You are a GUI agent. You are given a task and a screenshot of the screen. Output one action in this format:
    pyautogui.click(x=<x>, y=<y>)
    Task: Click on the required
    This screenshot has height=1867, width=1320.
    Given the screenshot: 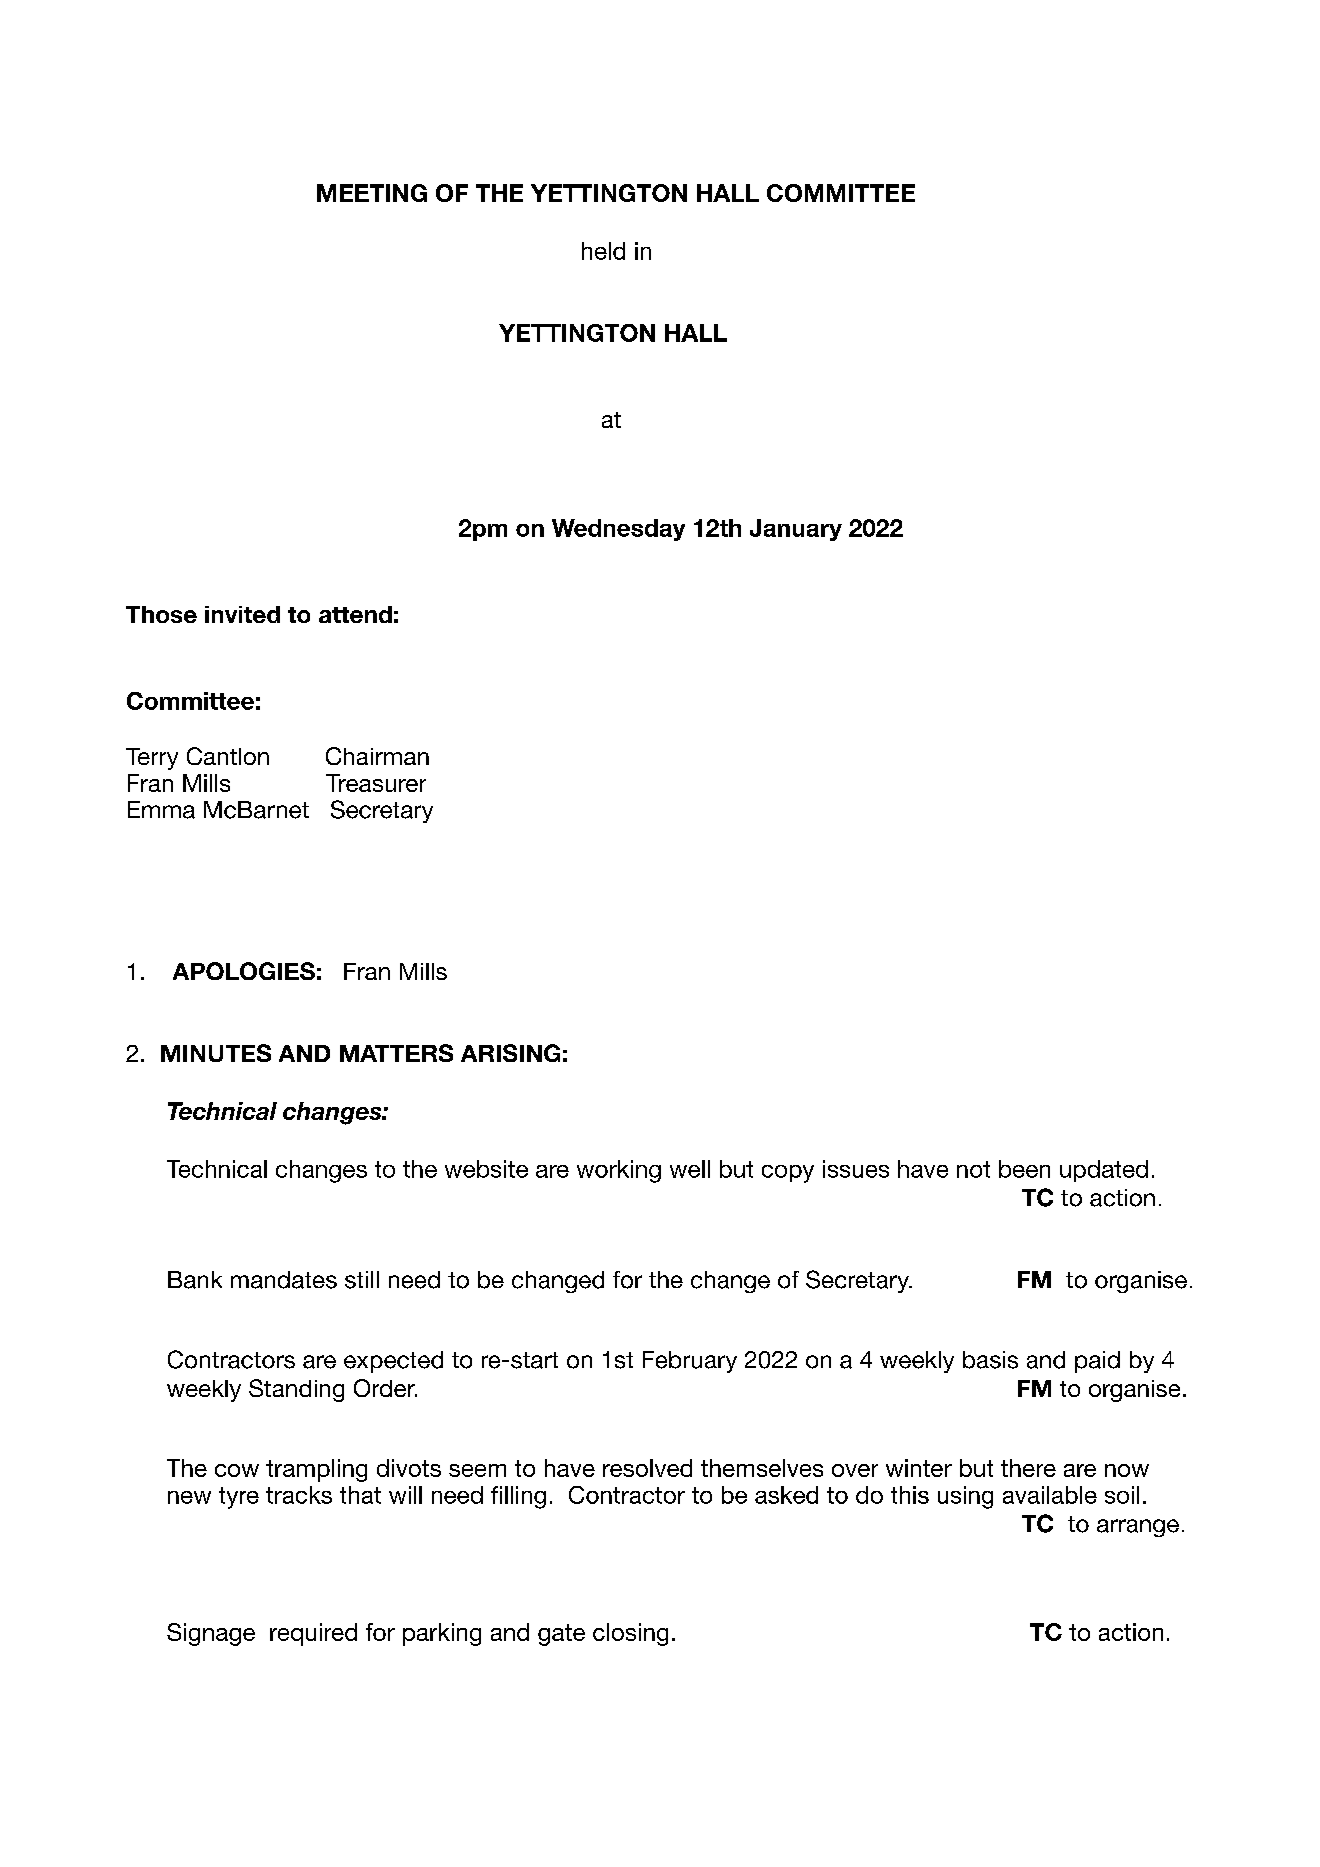 What is the action you would take?
    pyautogui.click(x=313, y=1634)
